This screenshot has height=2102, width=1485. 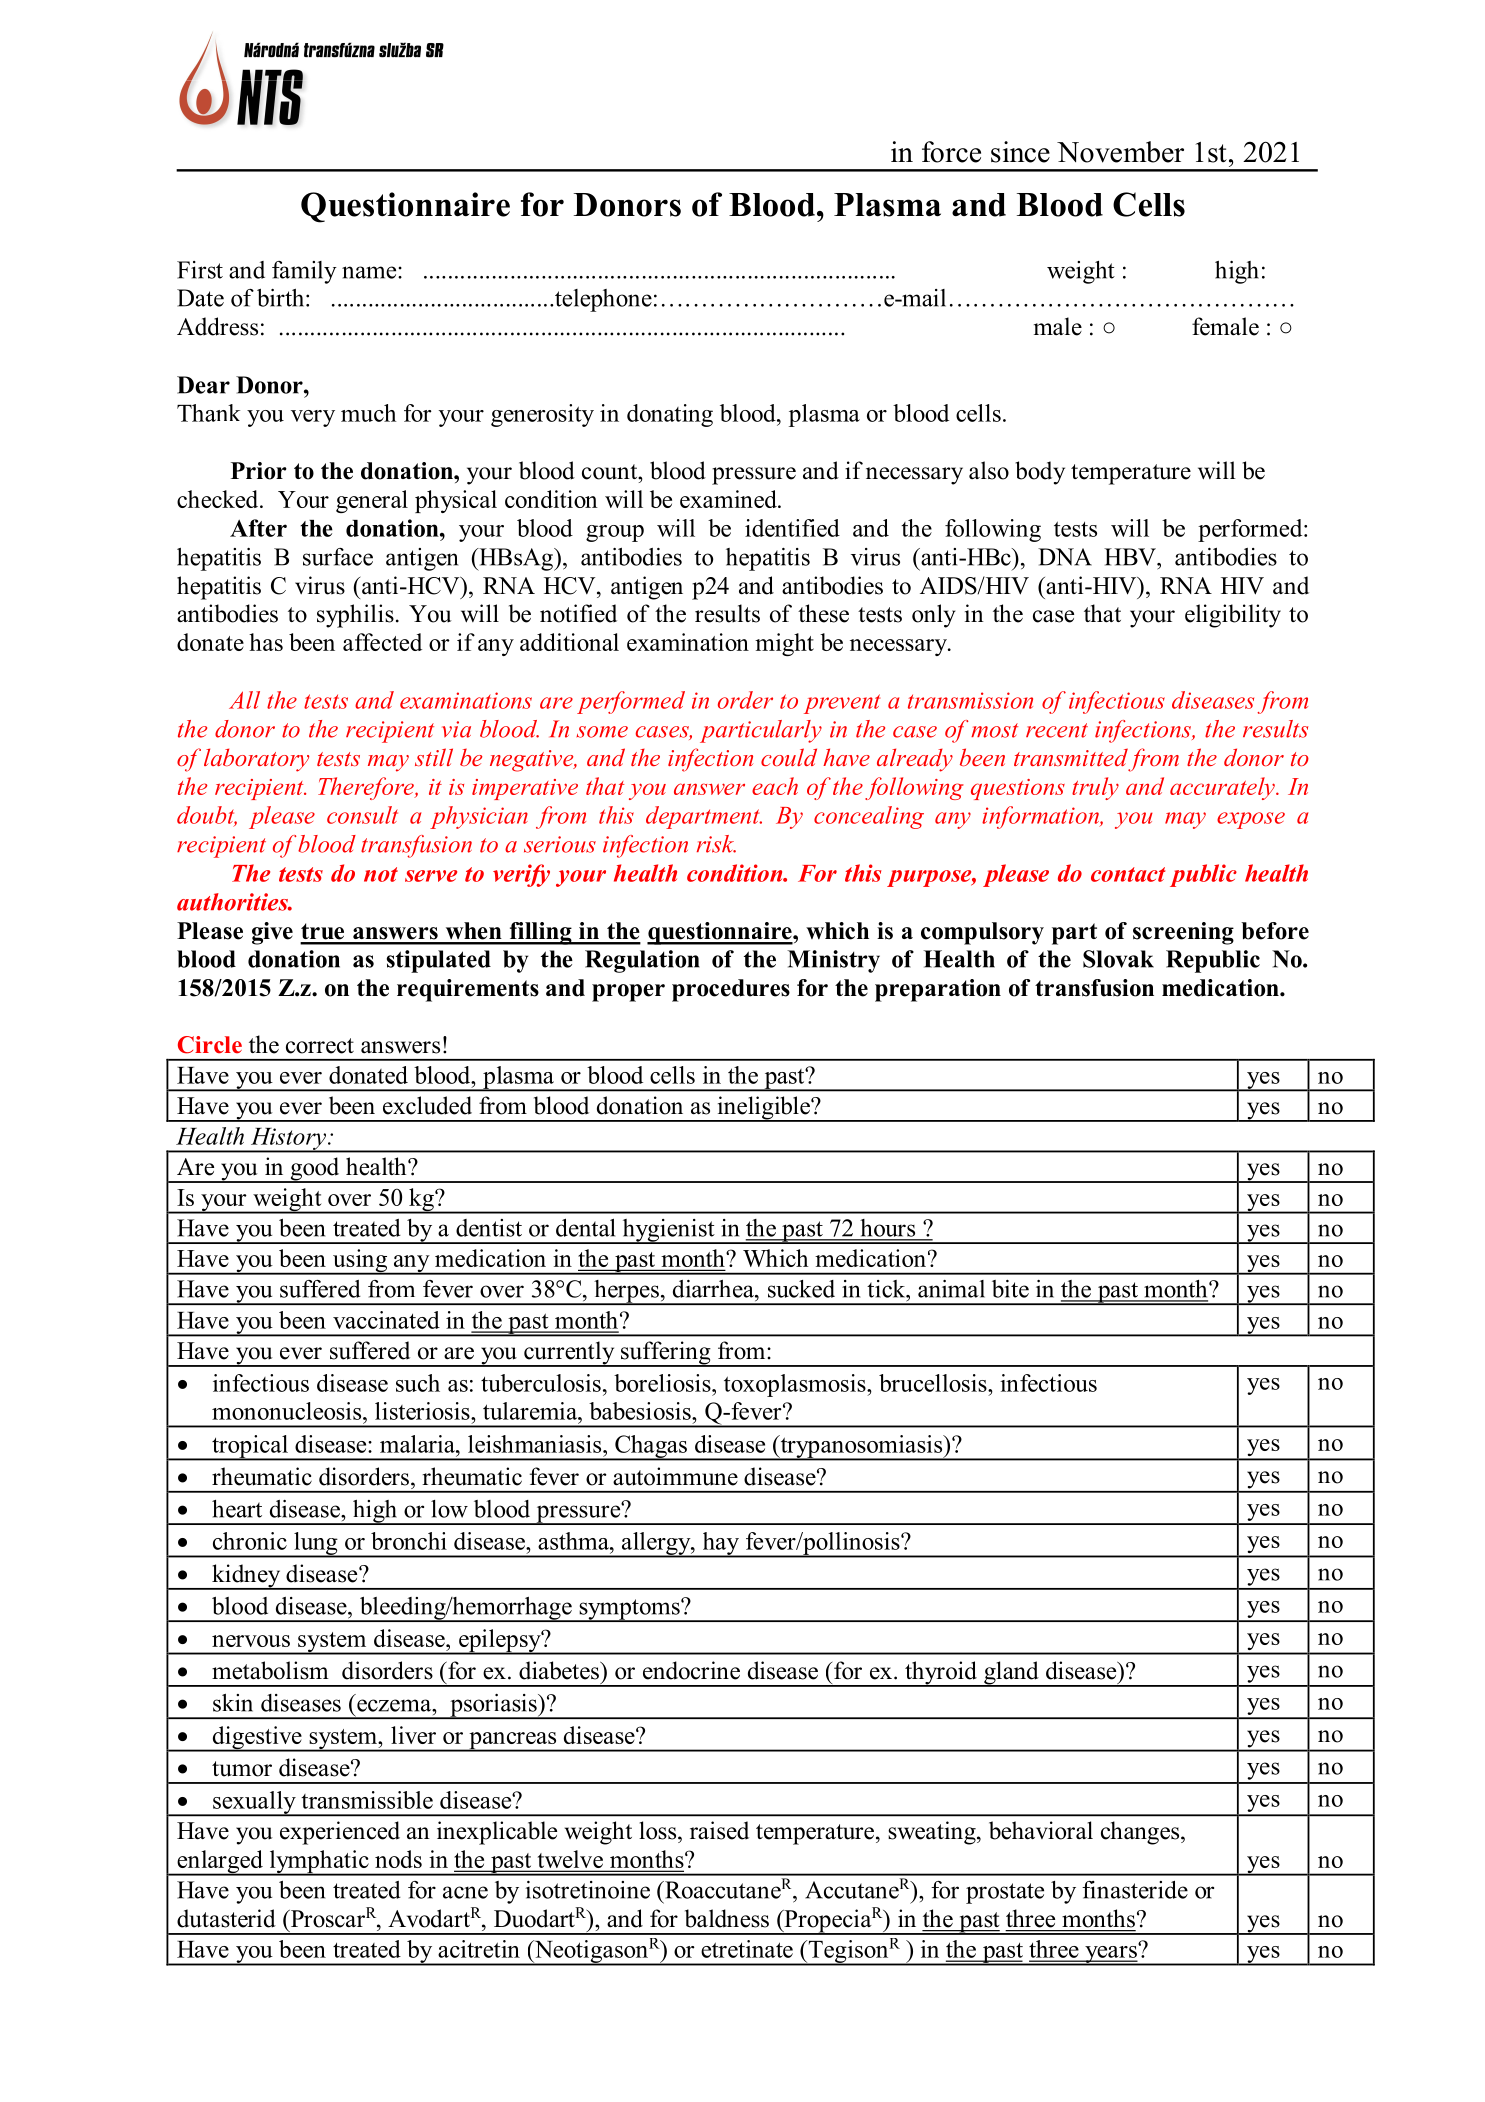 I want to click on procedures, so click(x=731, y=990).
